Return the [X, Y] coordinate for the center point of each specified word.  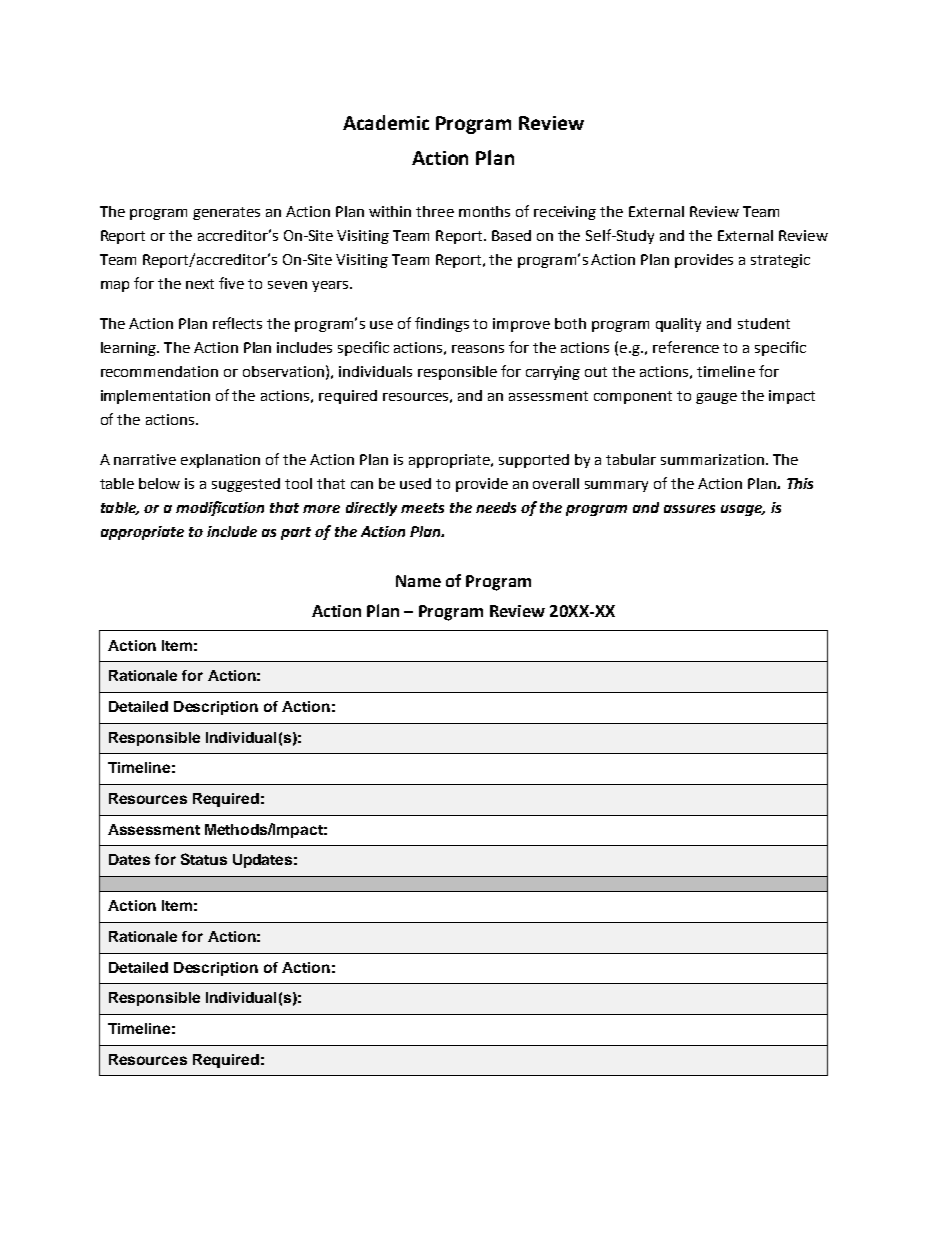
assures [689, 509]
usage [743, 510]
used [415, 483]
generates [226, 213]
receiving [565, 213]
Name [418, 581]
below [159, 483]
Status [204, 859]
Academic [386, 122]
